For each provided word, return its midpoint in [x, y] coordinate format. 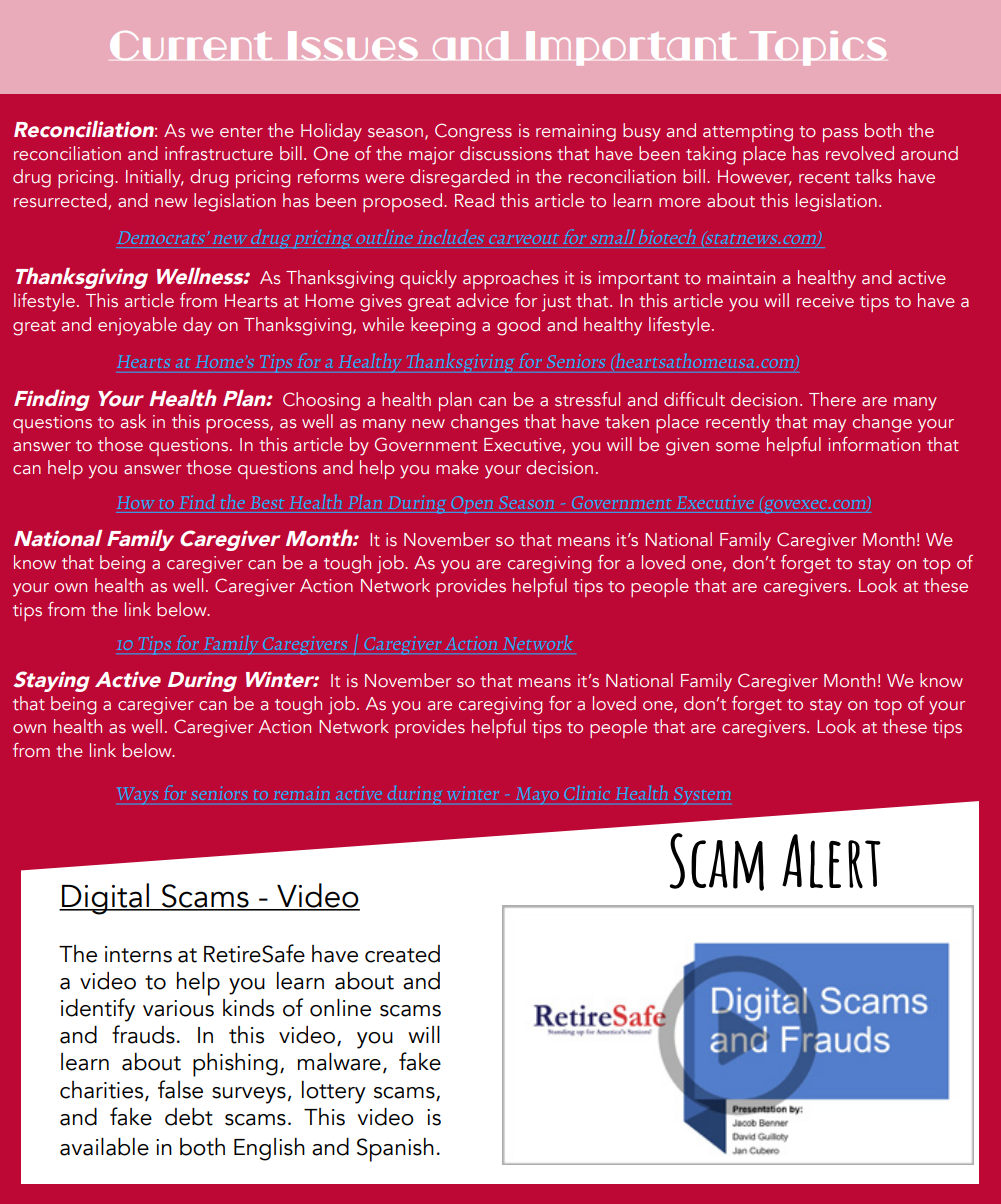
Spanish [395, 1150]
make [457, 467]
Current [191, 45]
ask [133, 421]
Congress [473, 132]
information [874, 444]
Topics [818, 48]
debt [189, 1117]
